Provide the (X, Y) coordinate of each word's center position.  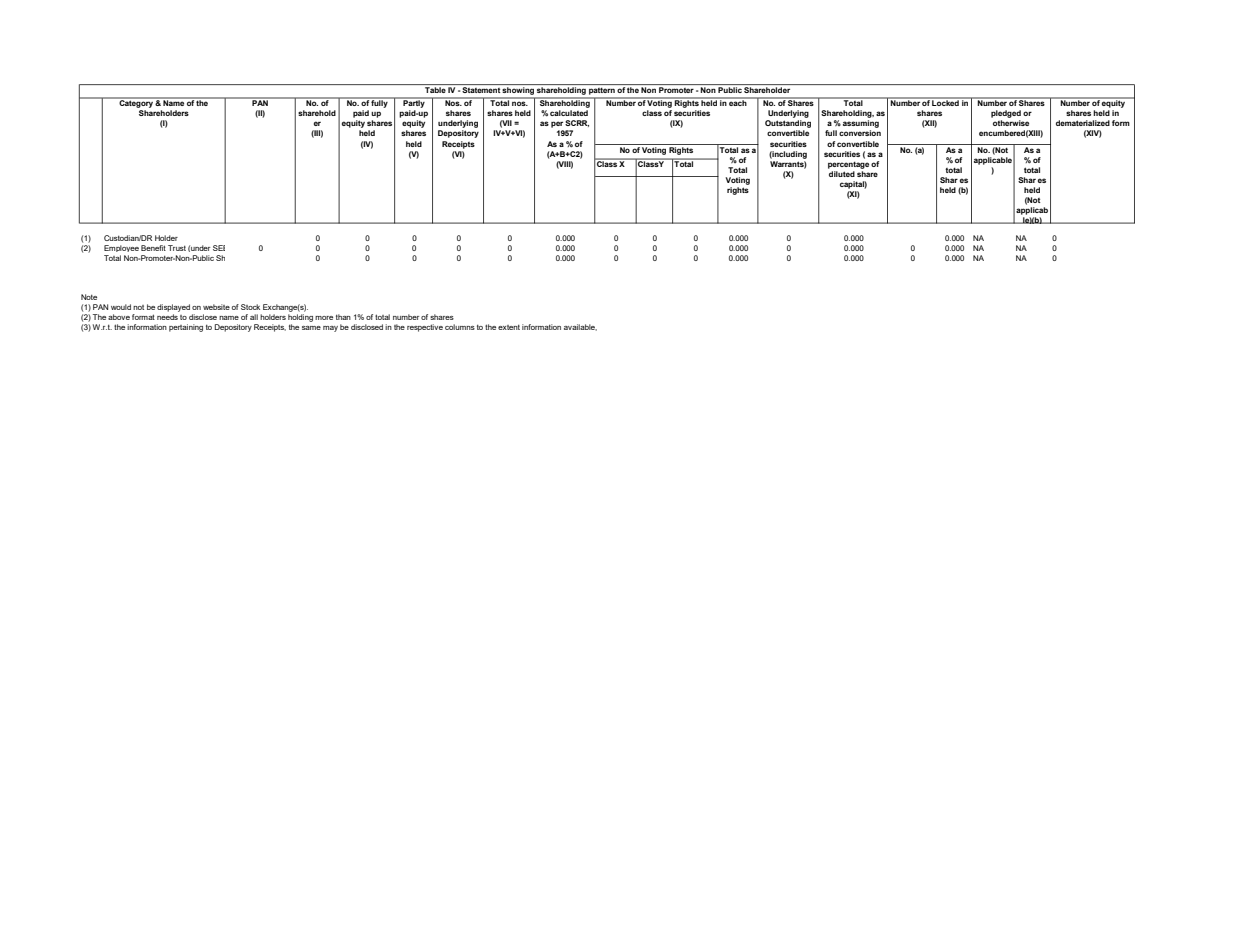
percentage (848, 165)
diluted (842, 174)
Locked (946, 102)
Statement (481, 90)
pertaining (186, 328)
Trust (177, 248)
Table (435, 90)
